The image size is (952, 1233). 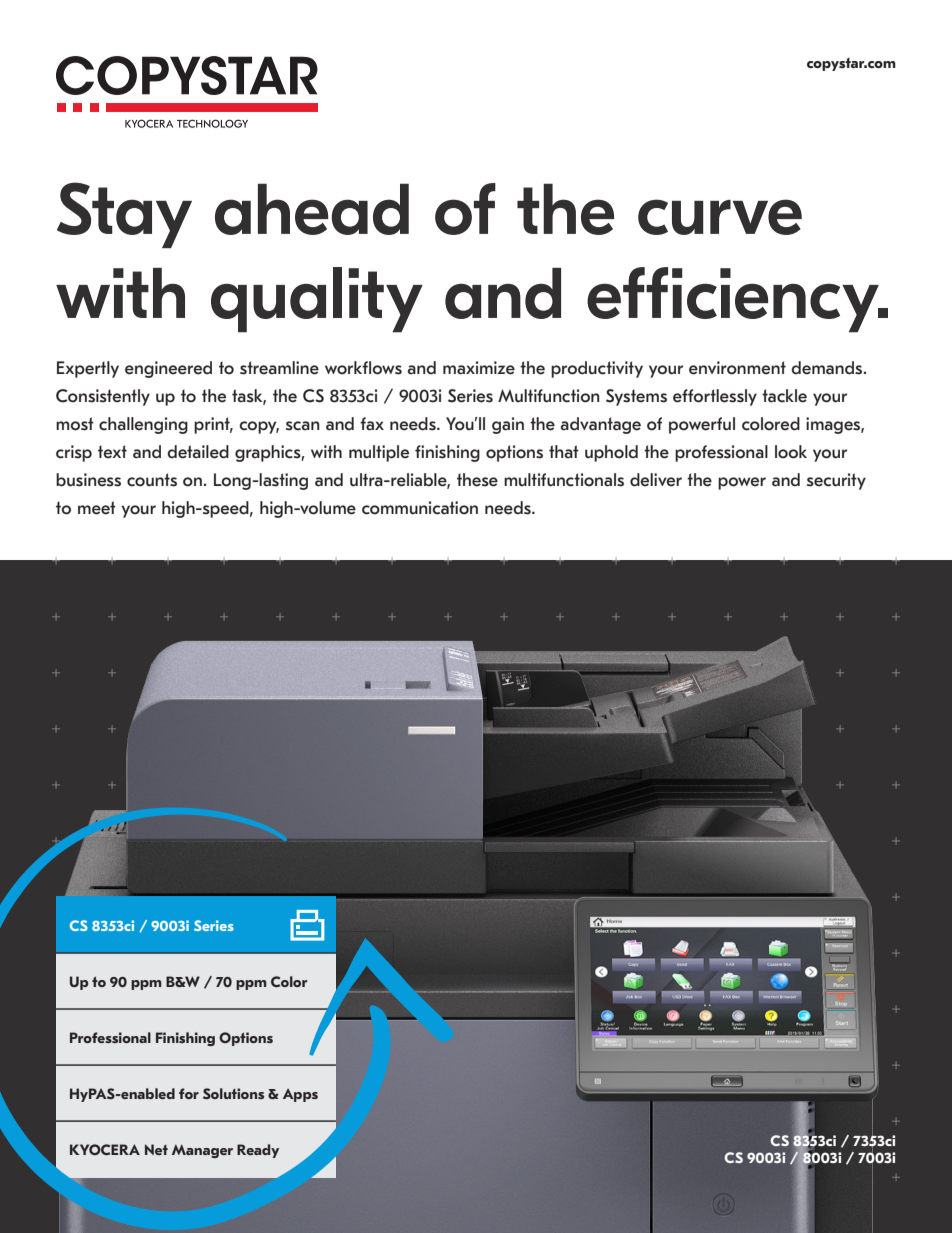 I want to click on Net, so click(x=156, y=1149).
